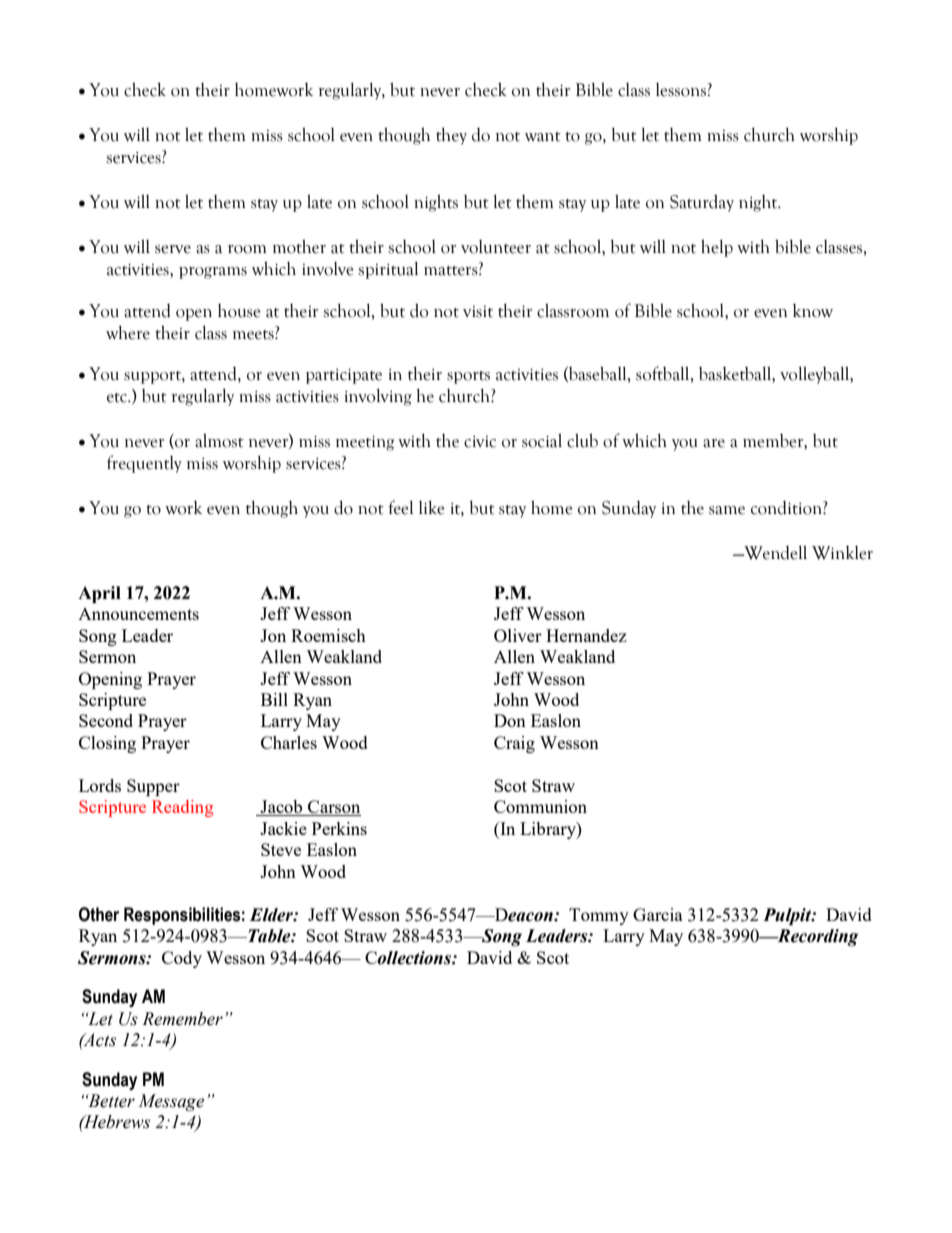  Describe the element at coordinates (774, 552) in the screenshot. I see `Wendell` at that location.
